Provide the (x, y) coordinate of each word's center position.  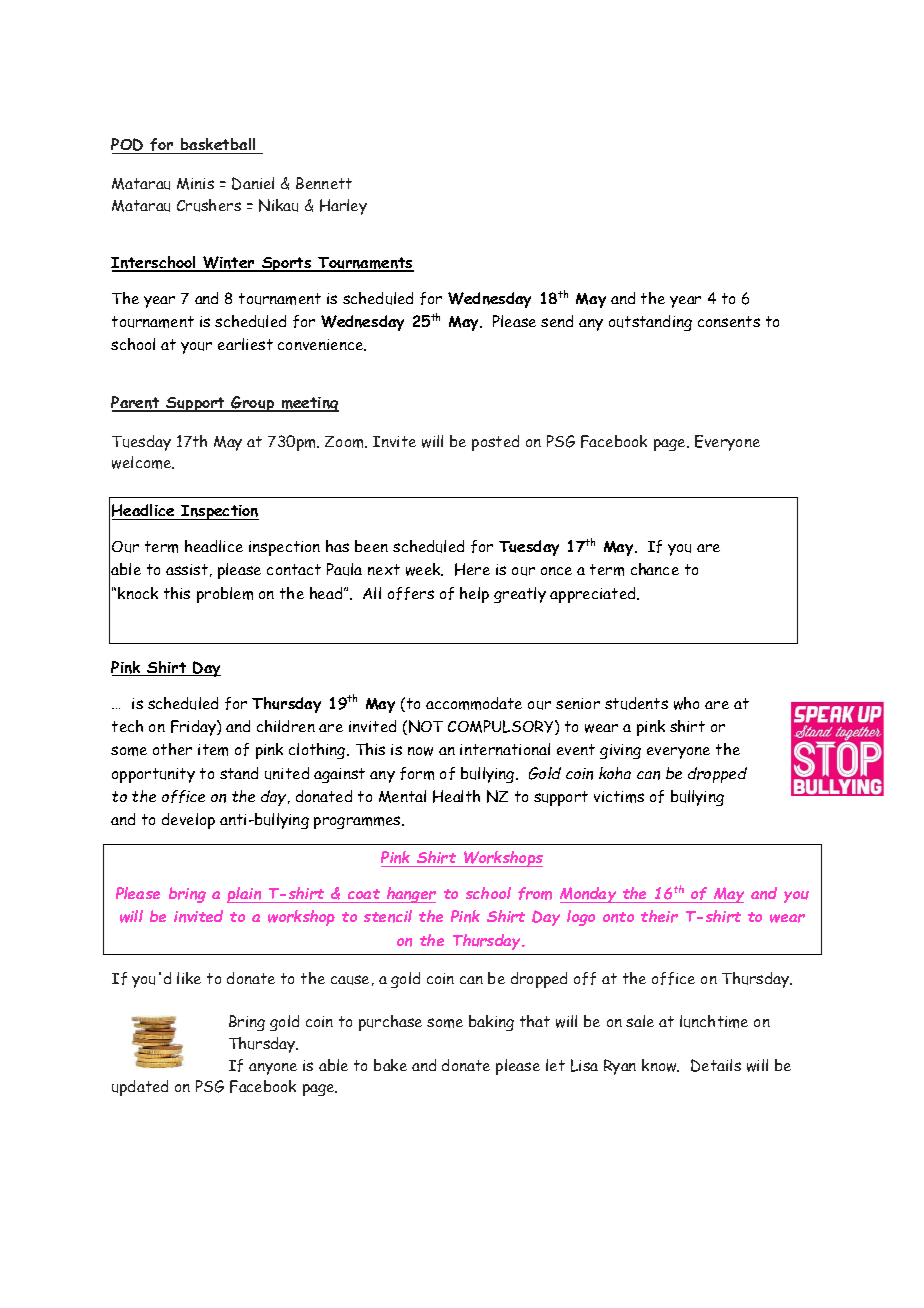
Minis (195, 184)
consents (729, 321)
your (196, 348)
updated (140, 1088)
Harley (343, 207)
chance (655, 569)
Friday (194, 728)
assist (187, 569)
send (557, 321)
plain (245, 895)
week (424, 569)
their (659, 916)
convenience (322, 345)
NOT (426, 726)
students (636, 703)
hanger (410, 895)
